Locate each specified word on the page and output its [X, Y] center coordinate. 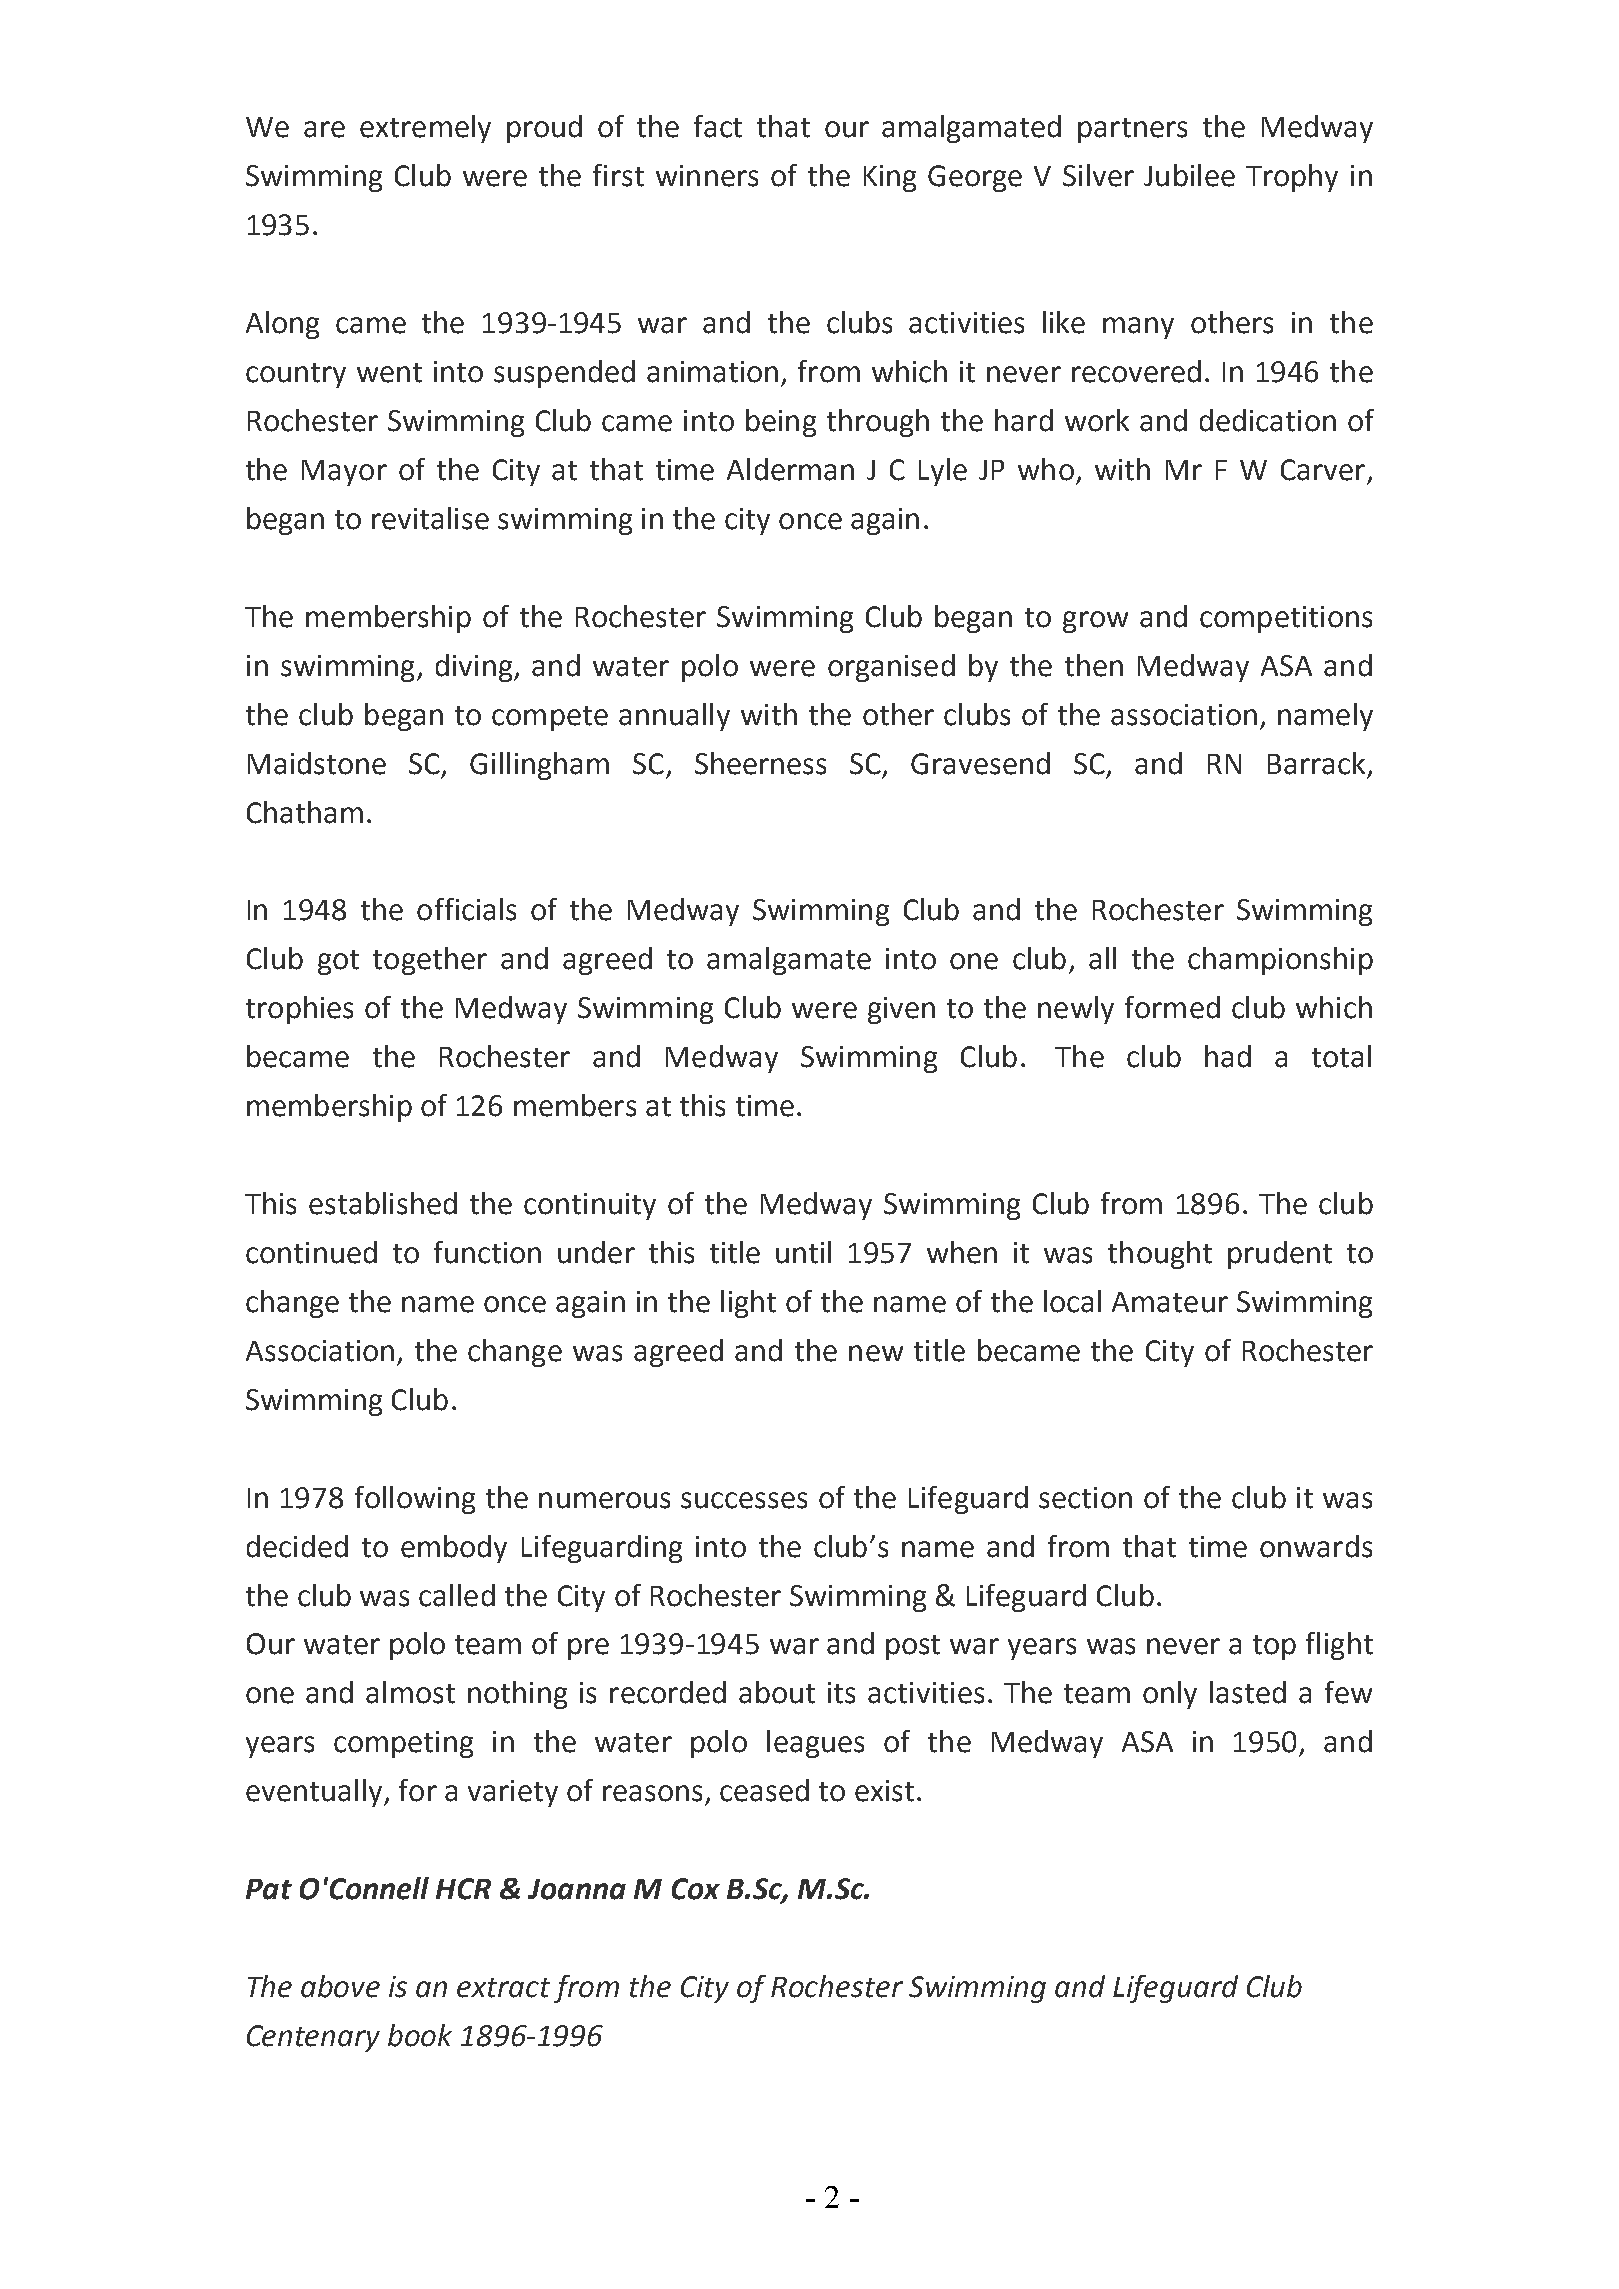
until [803, 1252]
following [415, 1500]
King [890, 178]
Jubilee [1189, 175]
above [340, 1986]
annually [674, 717]
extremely [425, 129]
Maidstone [317, 763]
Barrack [1316, 763]
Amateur [1170, 1302]
